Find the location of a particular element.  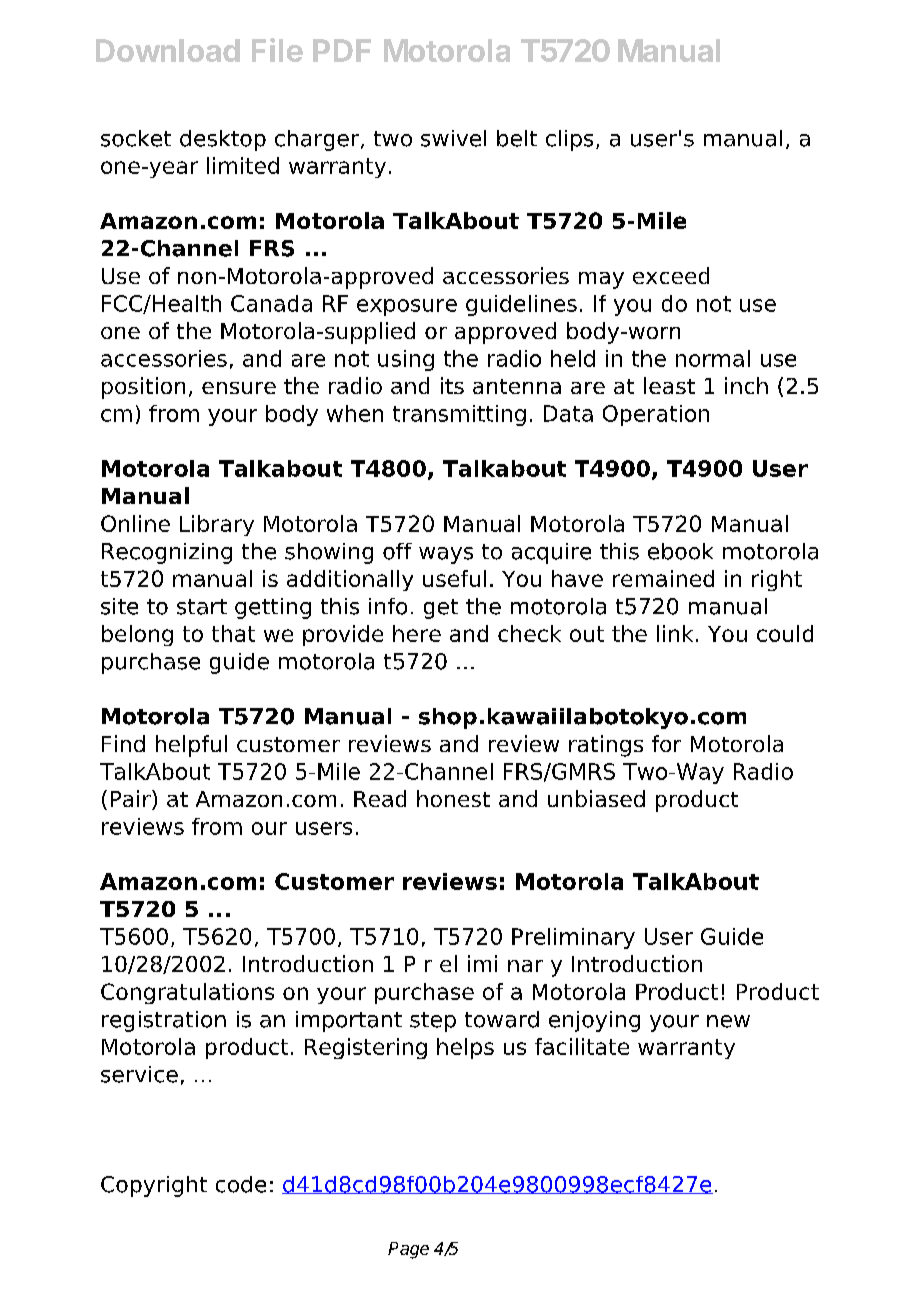

swivel is located at coordinates (453, 138).
